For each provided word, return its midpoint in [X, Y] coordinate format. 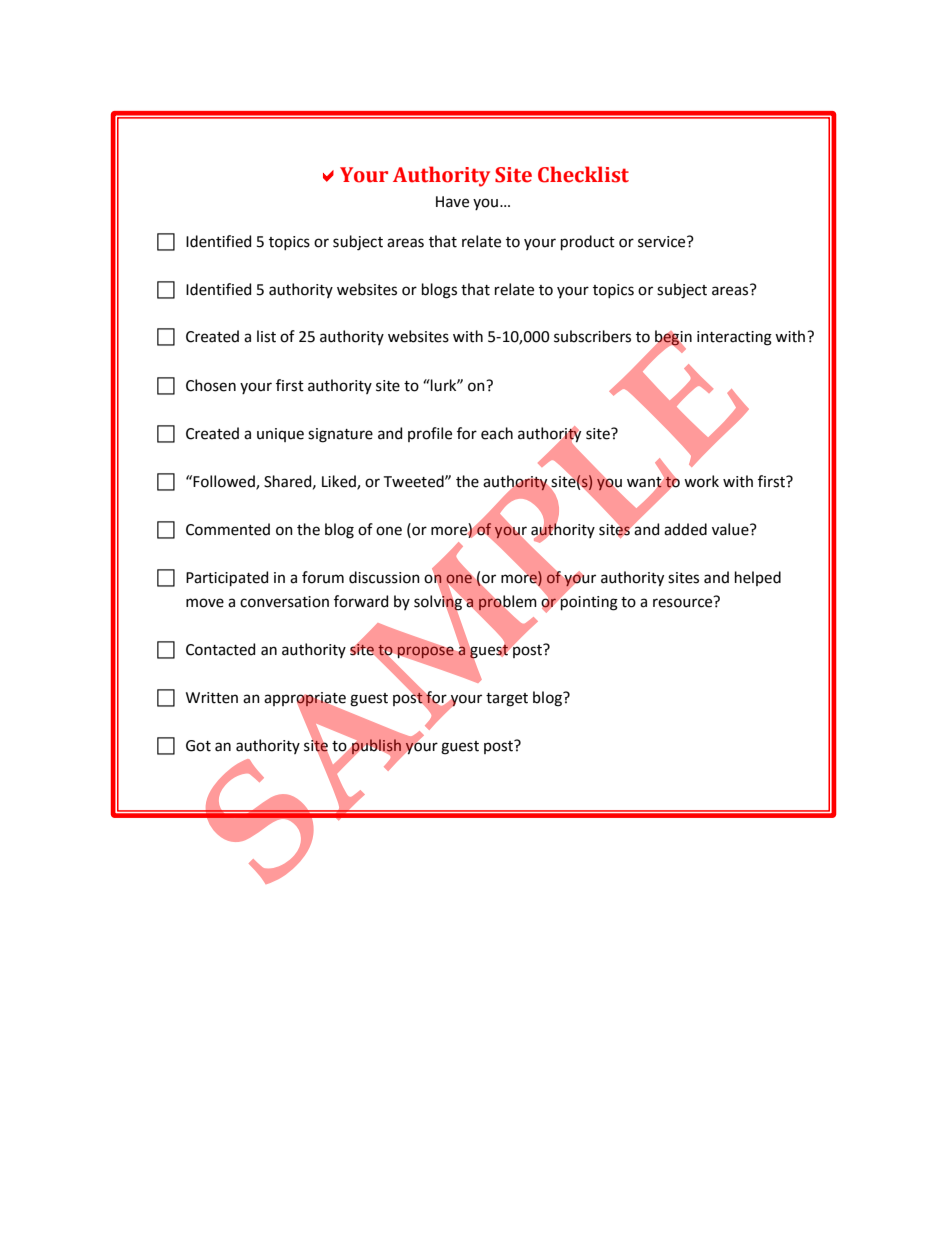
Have [452, 202]
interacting [734, 338]
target [507, 700]
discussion [384, 577]
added [685, 529]
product [588, 242]
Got [198, 746]
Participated [227, 578]
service [663, 242]
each [497, 433]
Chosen [211, 385]
